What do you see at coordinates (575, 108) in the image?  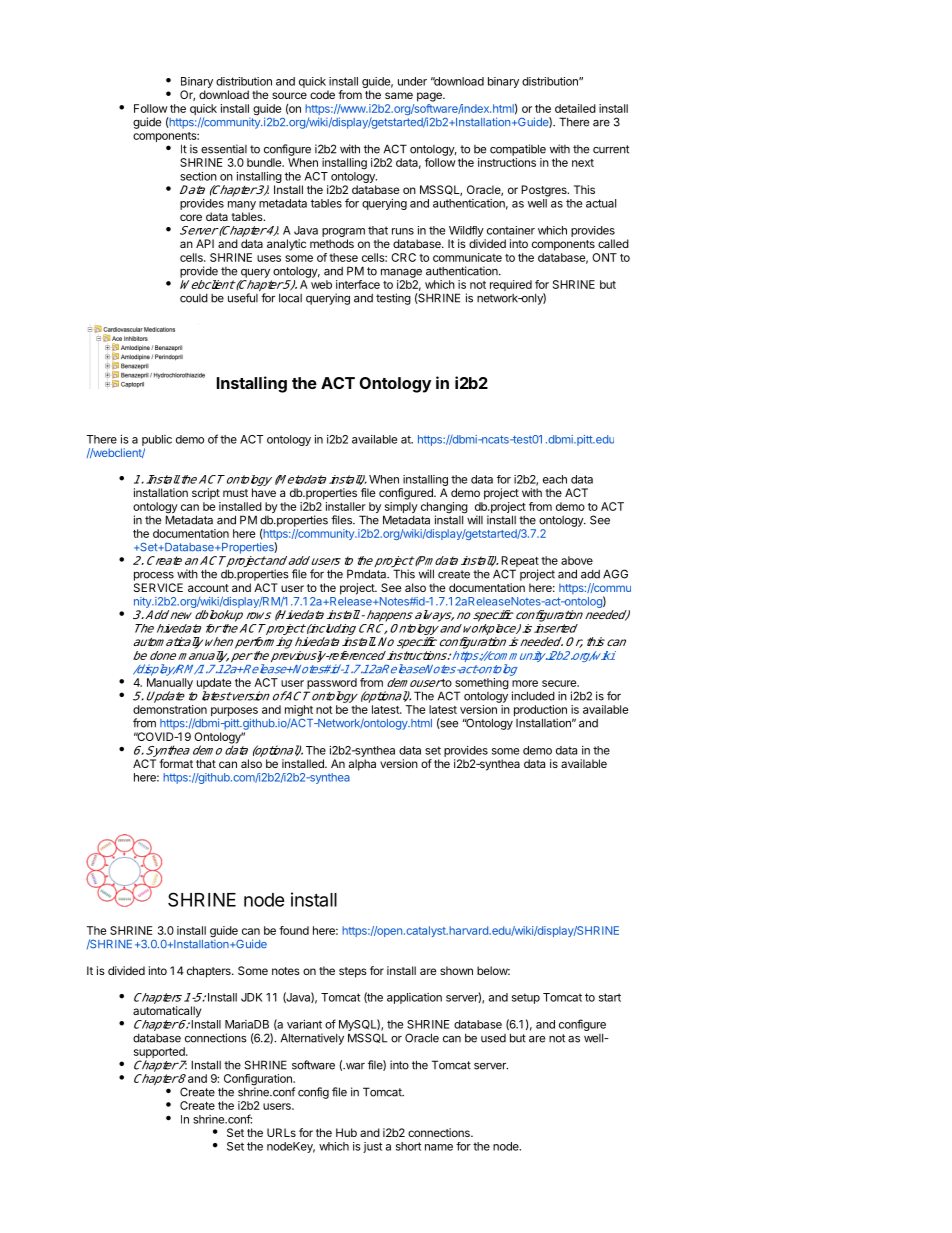 I see `detailed` at bounding box center [575, 108].
